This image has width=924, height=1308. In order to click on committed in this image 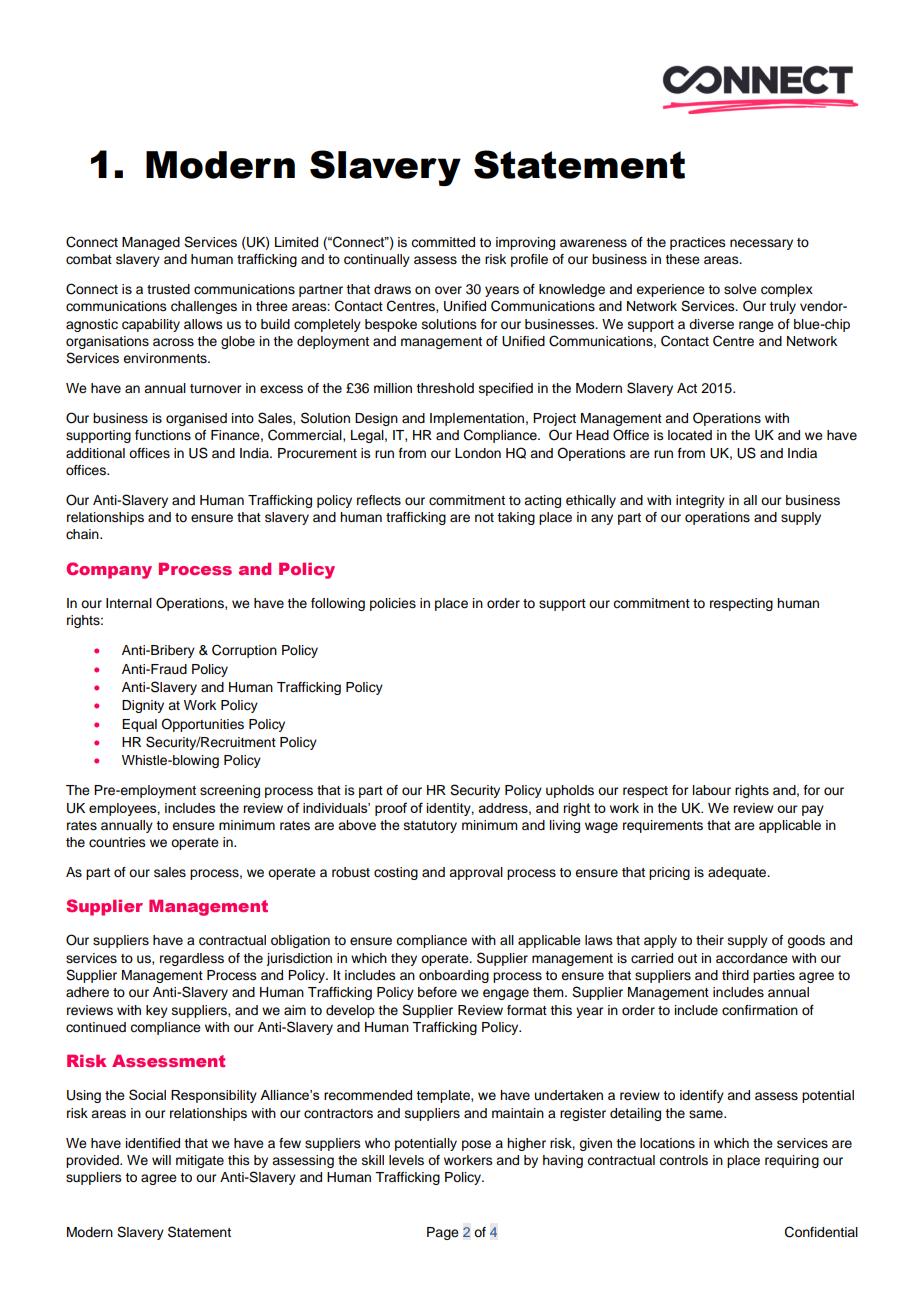, I will do `click(443, 242)`.
